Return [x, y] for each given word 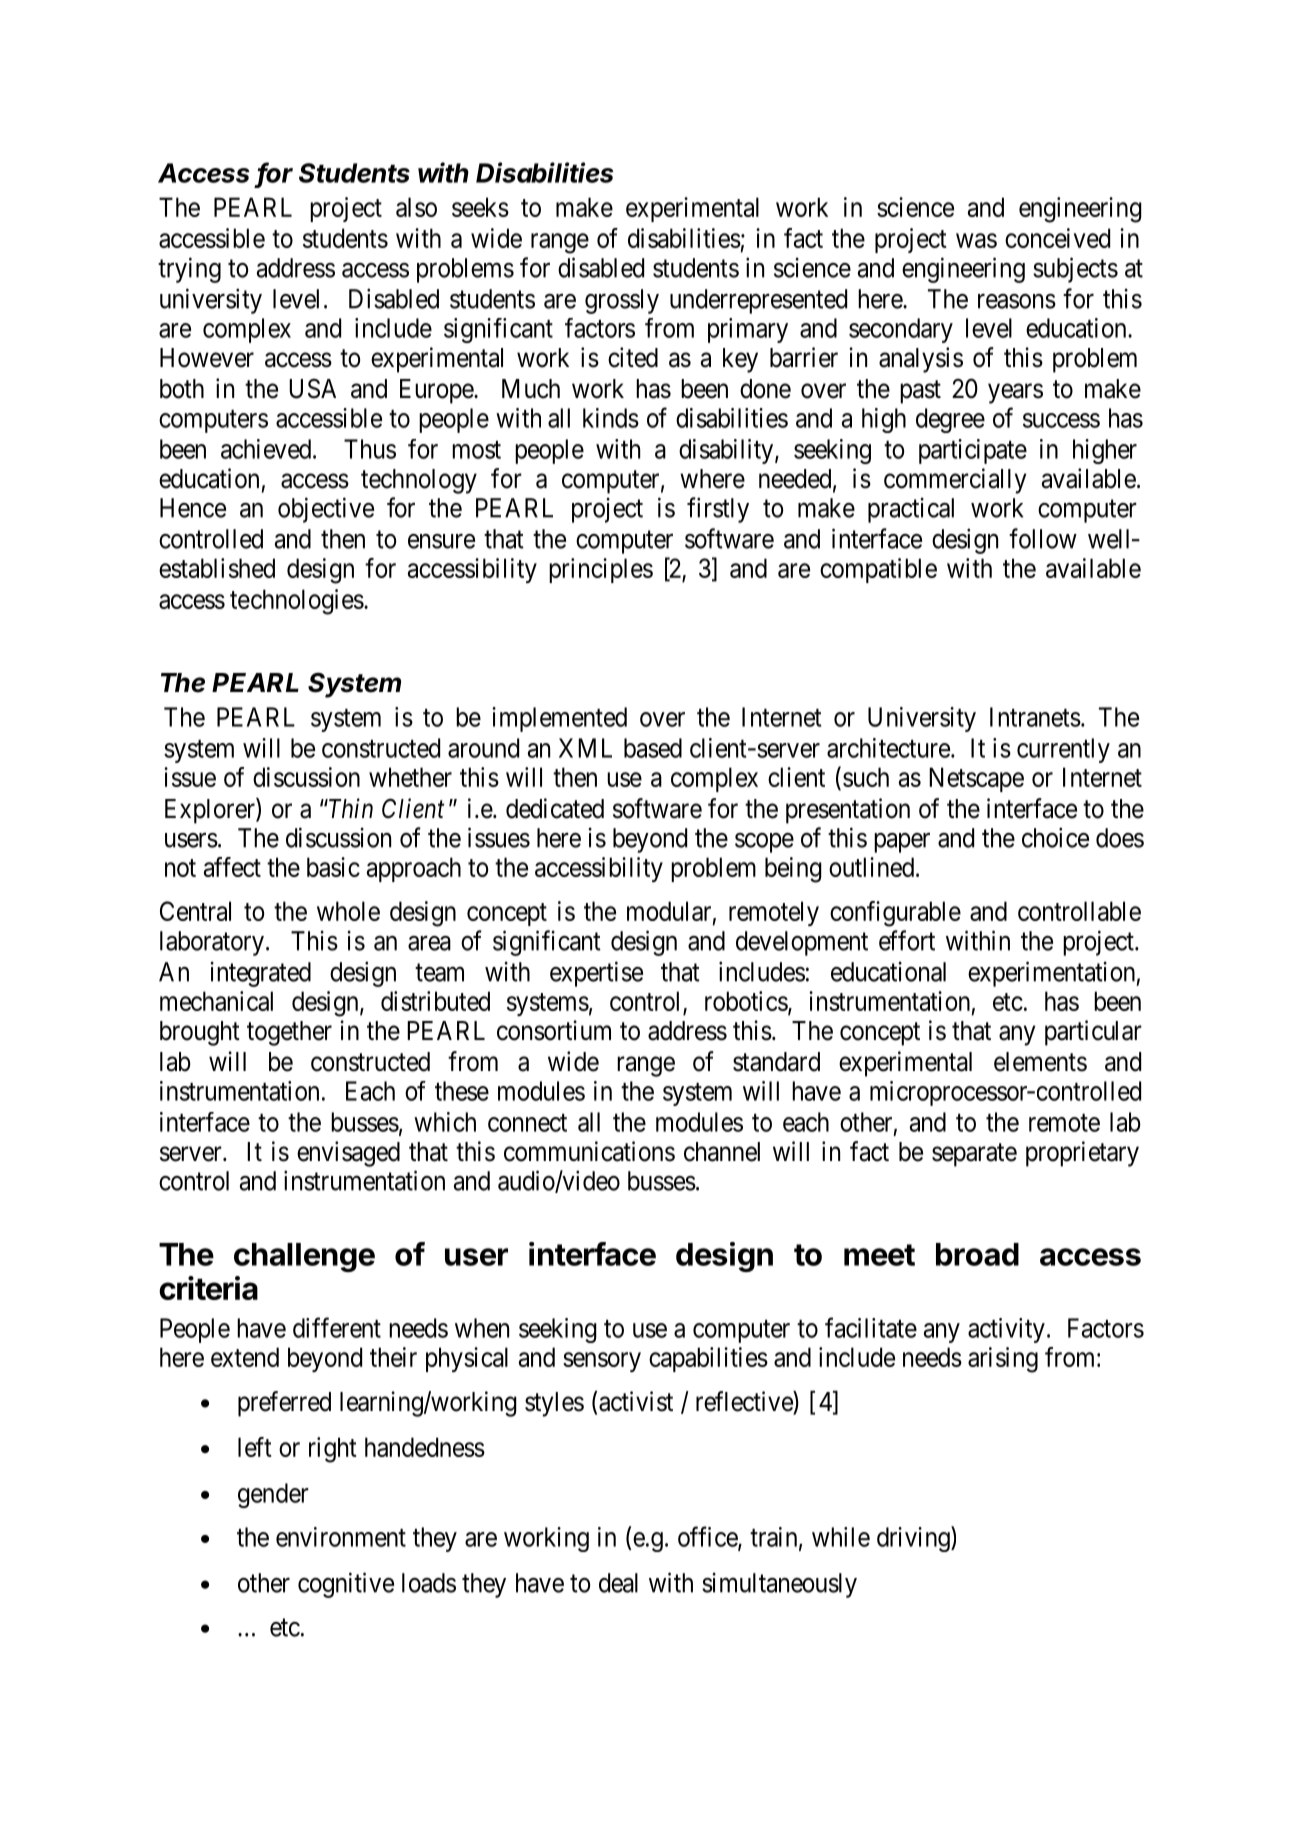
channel [722, 1152]
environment [341, 1537]
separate [974, 1155]
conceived [1057, 238]
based [653, 748]
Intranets [1035, 717]
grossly [622, 301]
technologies [297, 602]
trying [189, 270]
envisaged [348, 1154]
